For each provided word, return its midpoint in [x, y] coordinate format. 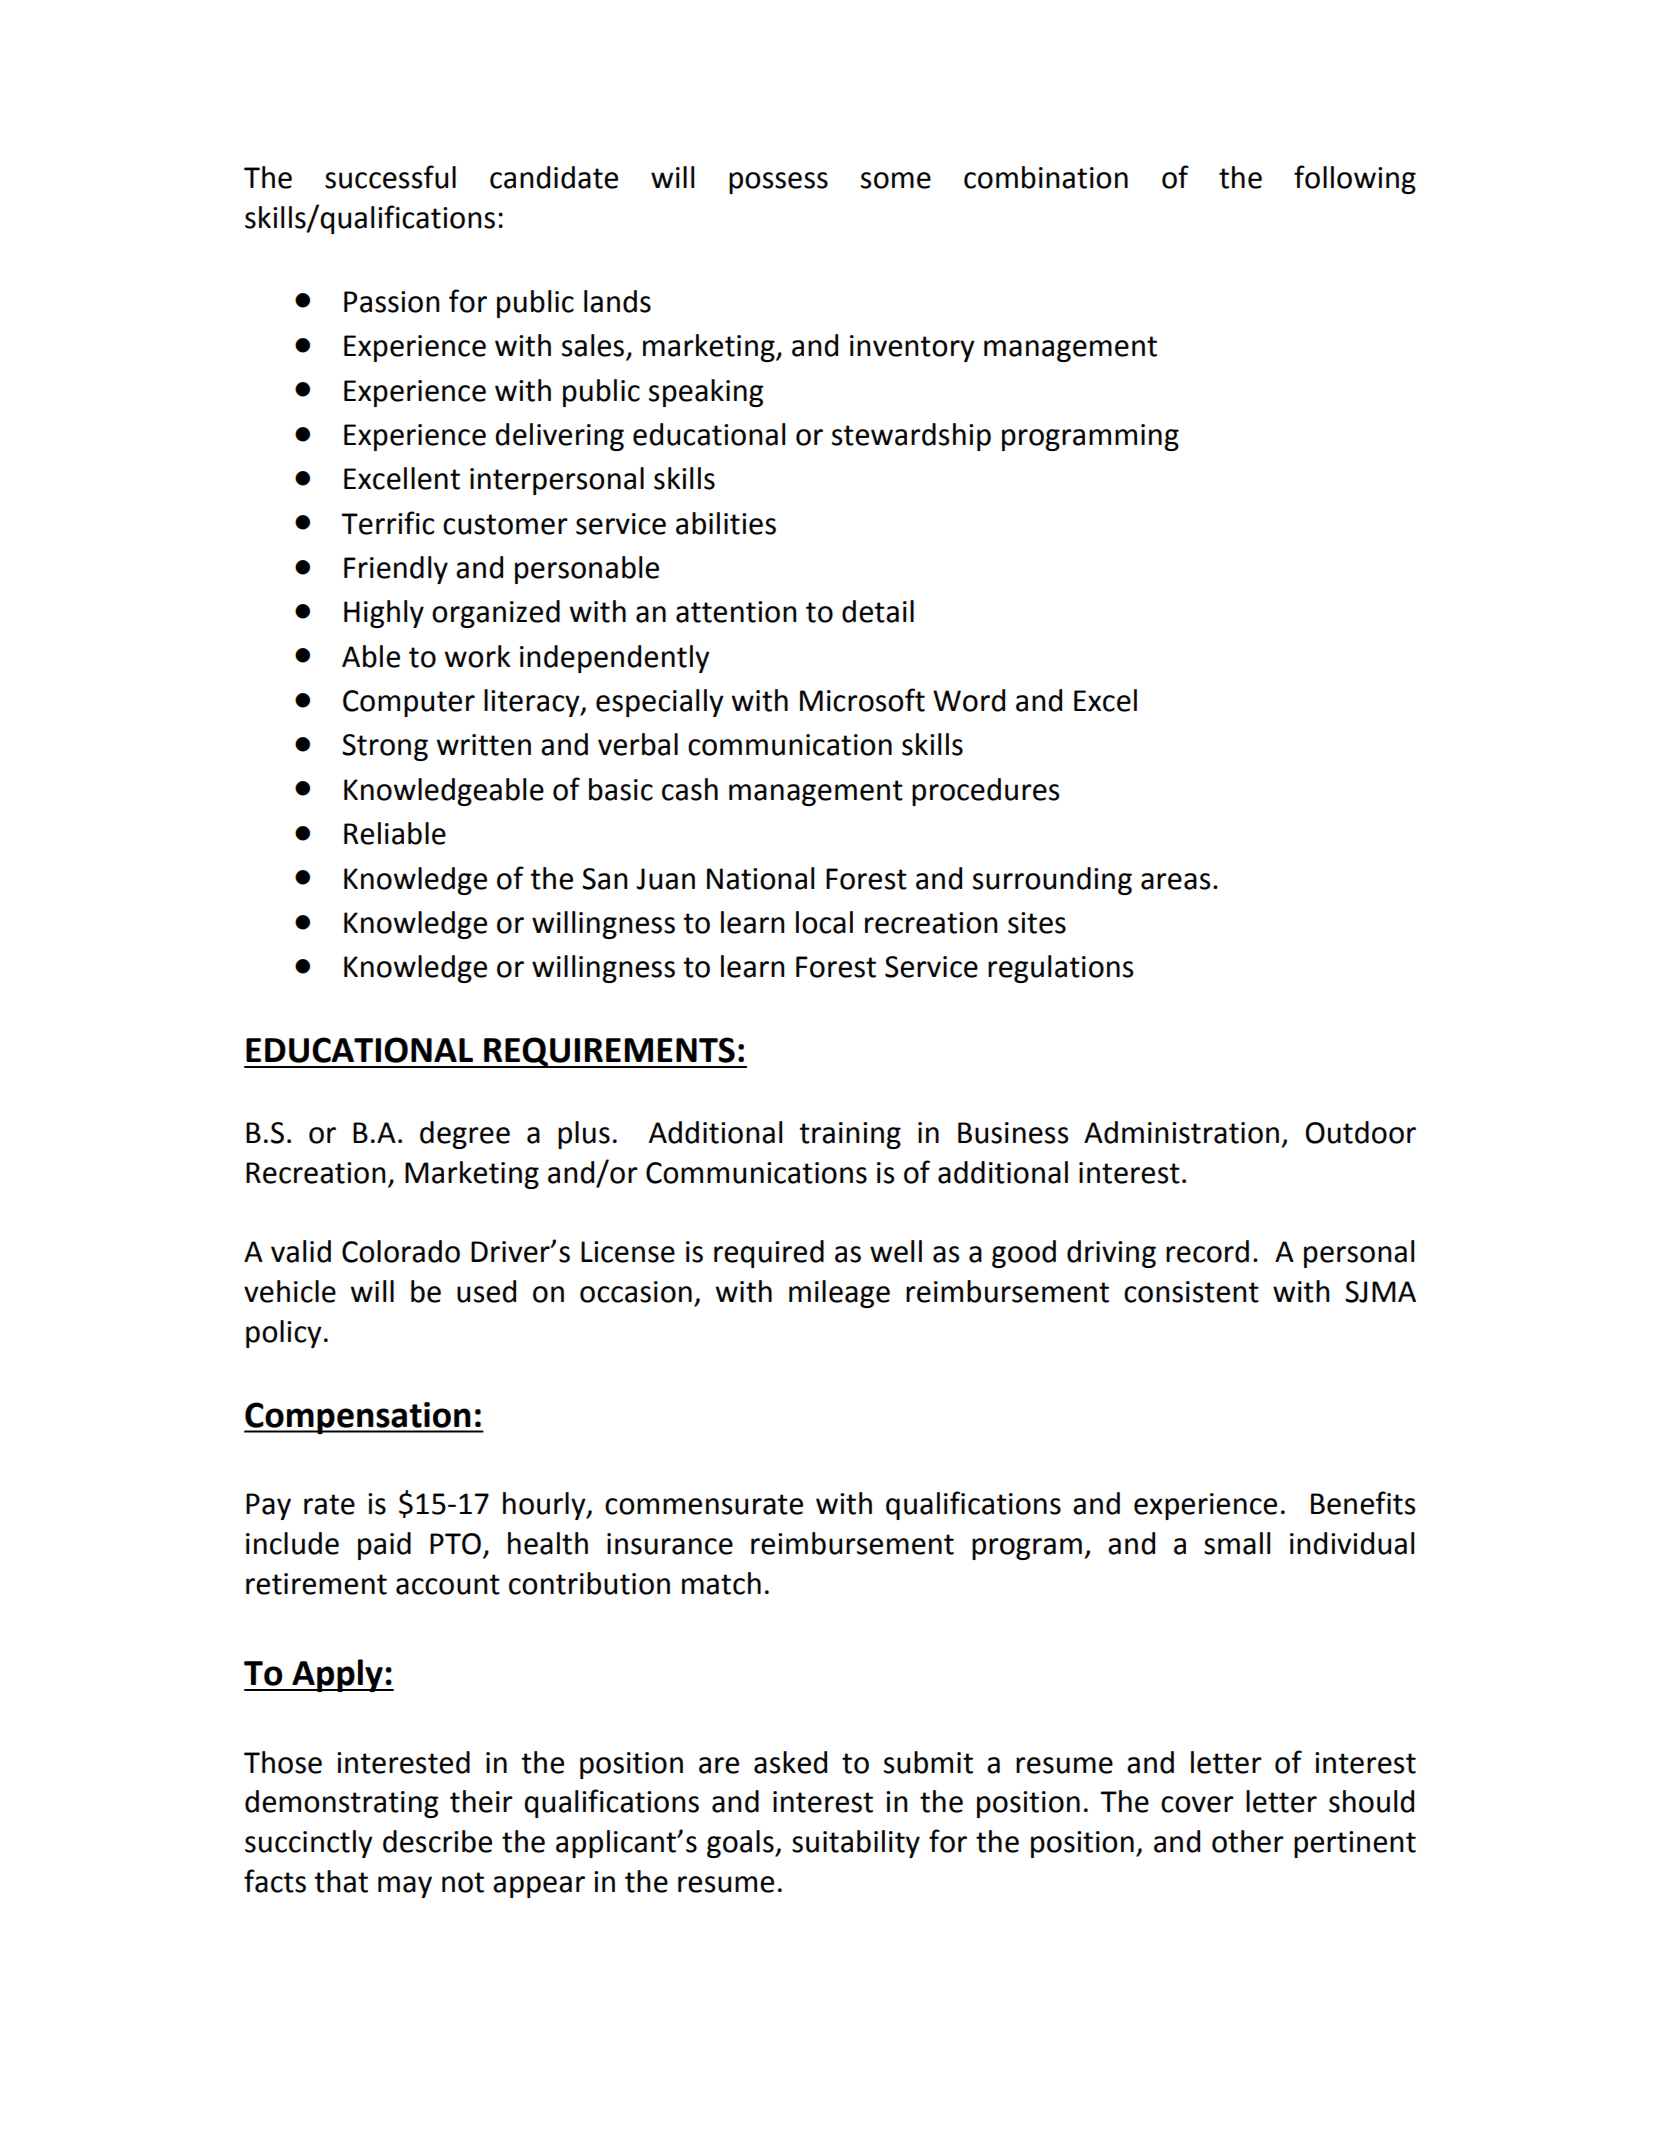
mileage [839, 1294]
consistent [1191, 1292]
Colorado [401, 1251]
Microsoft [862, 700]
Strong [385, 747]
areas [1175, 881]
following [1355, 179]
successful [390, 177]
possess [778, 183]
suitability [856, 1844]
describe [437, 1841]
